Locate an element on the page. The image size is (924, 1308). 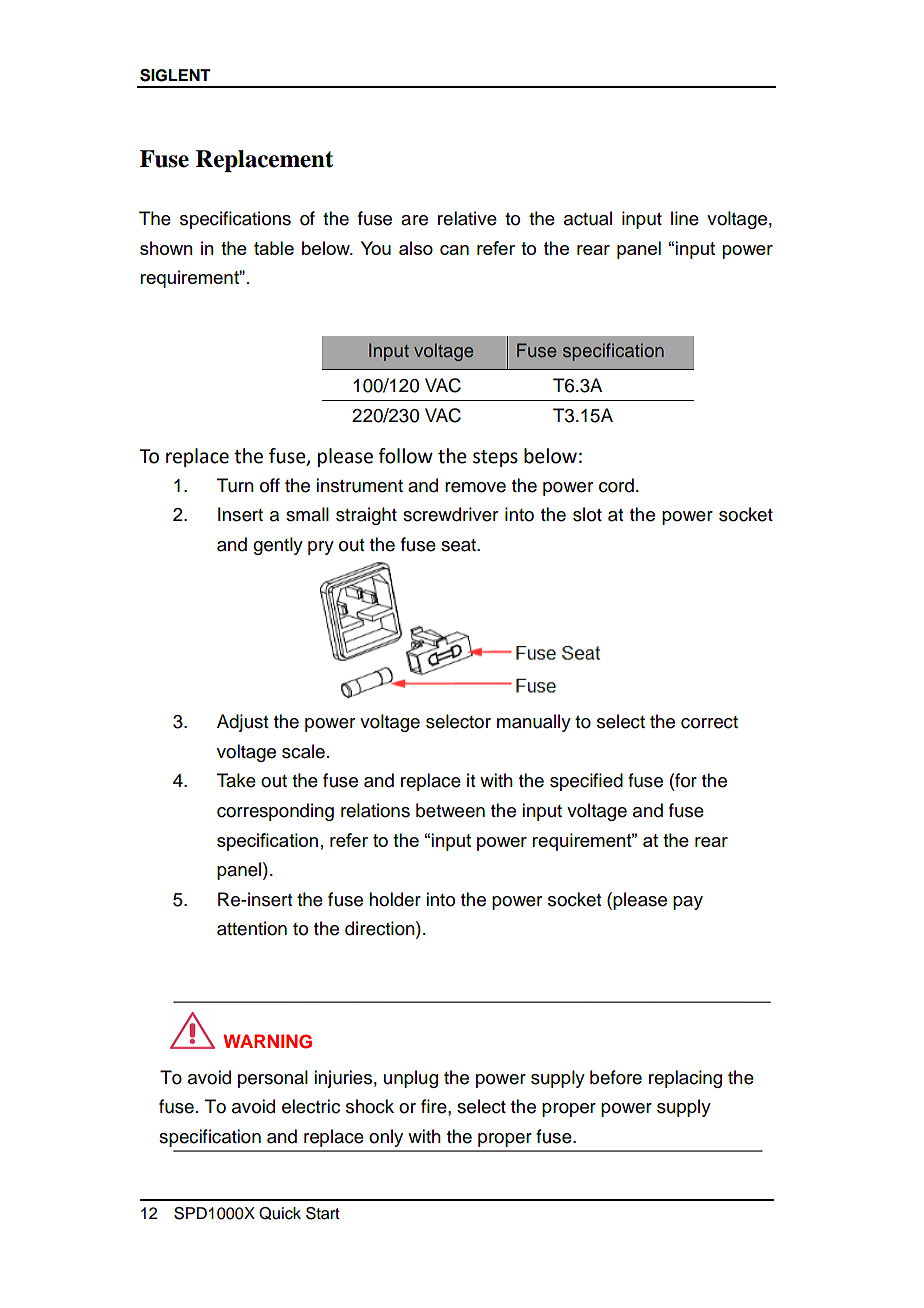
table is located at coordinates (274, 248).
